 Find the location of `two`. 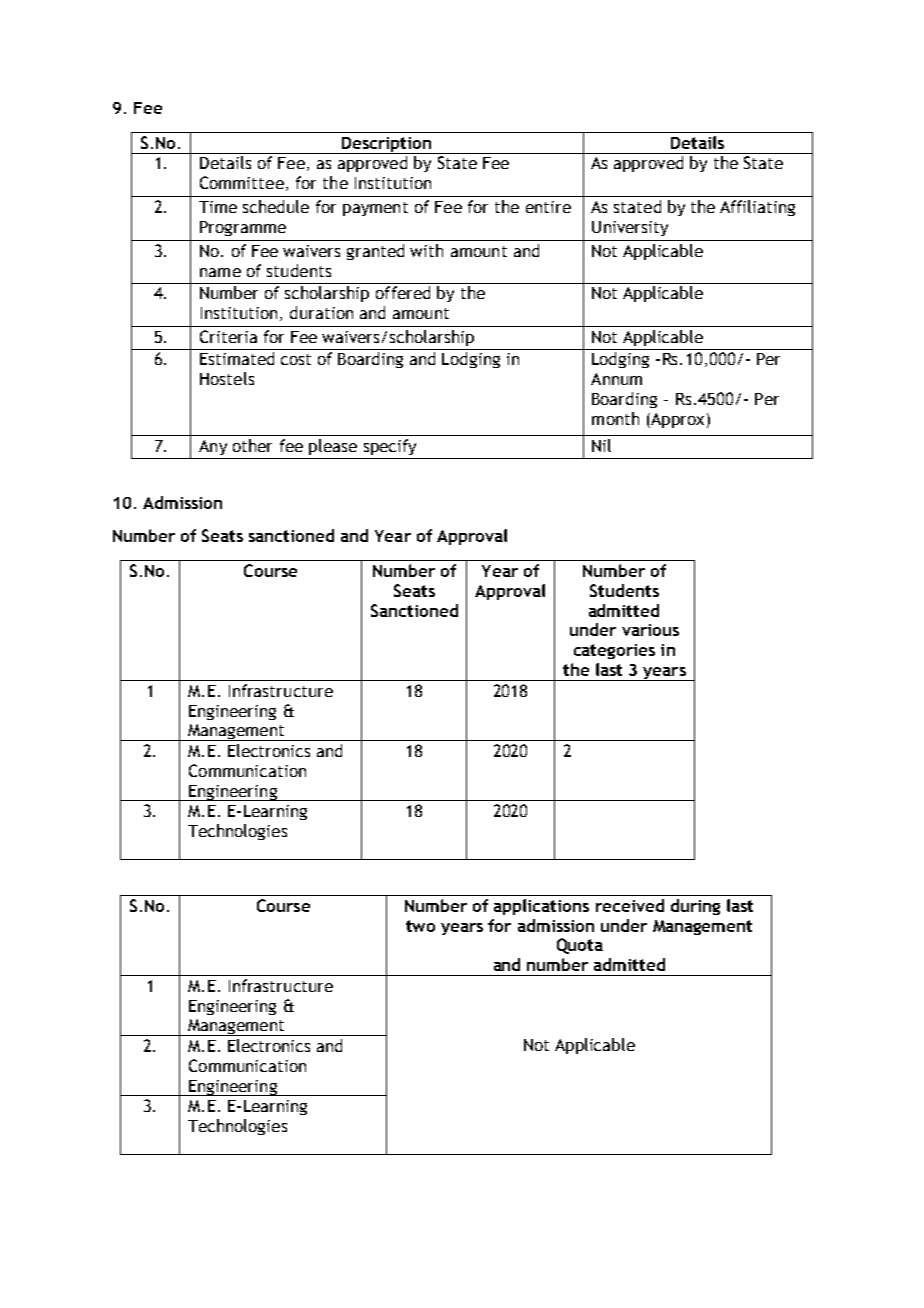

two is located at coordinates (420, 926).
